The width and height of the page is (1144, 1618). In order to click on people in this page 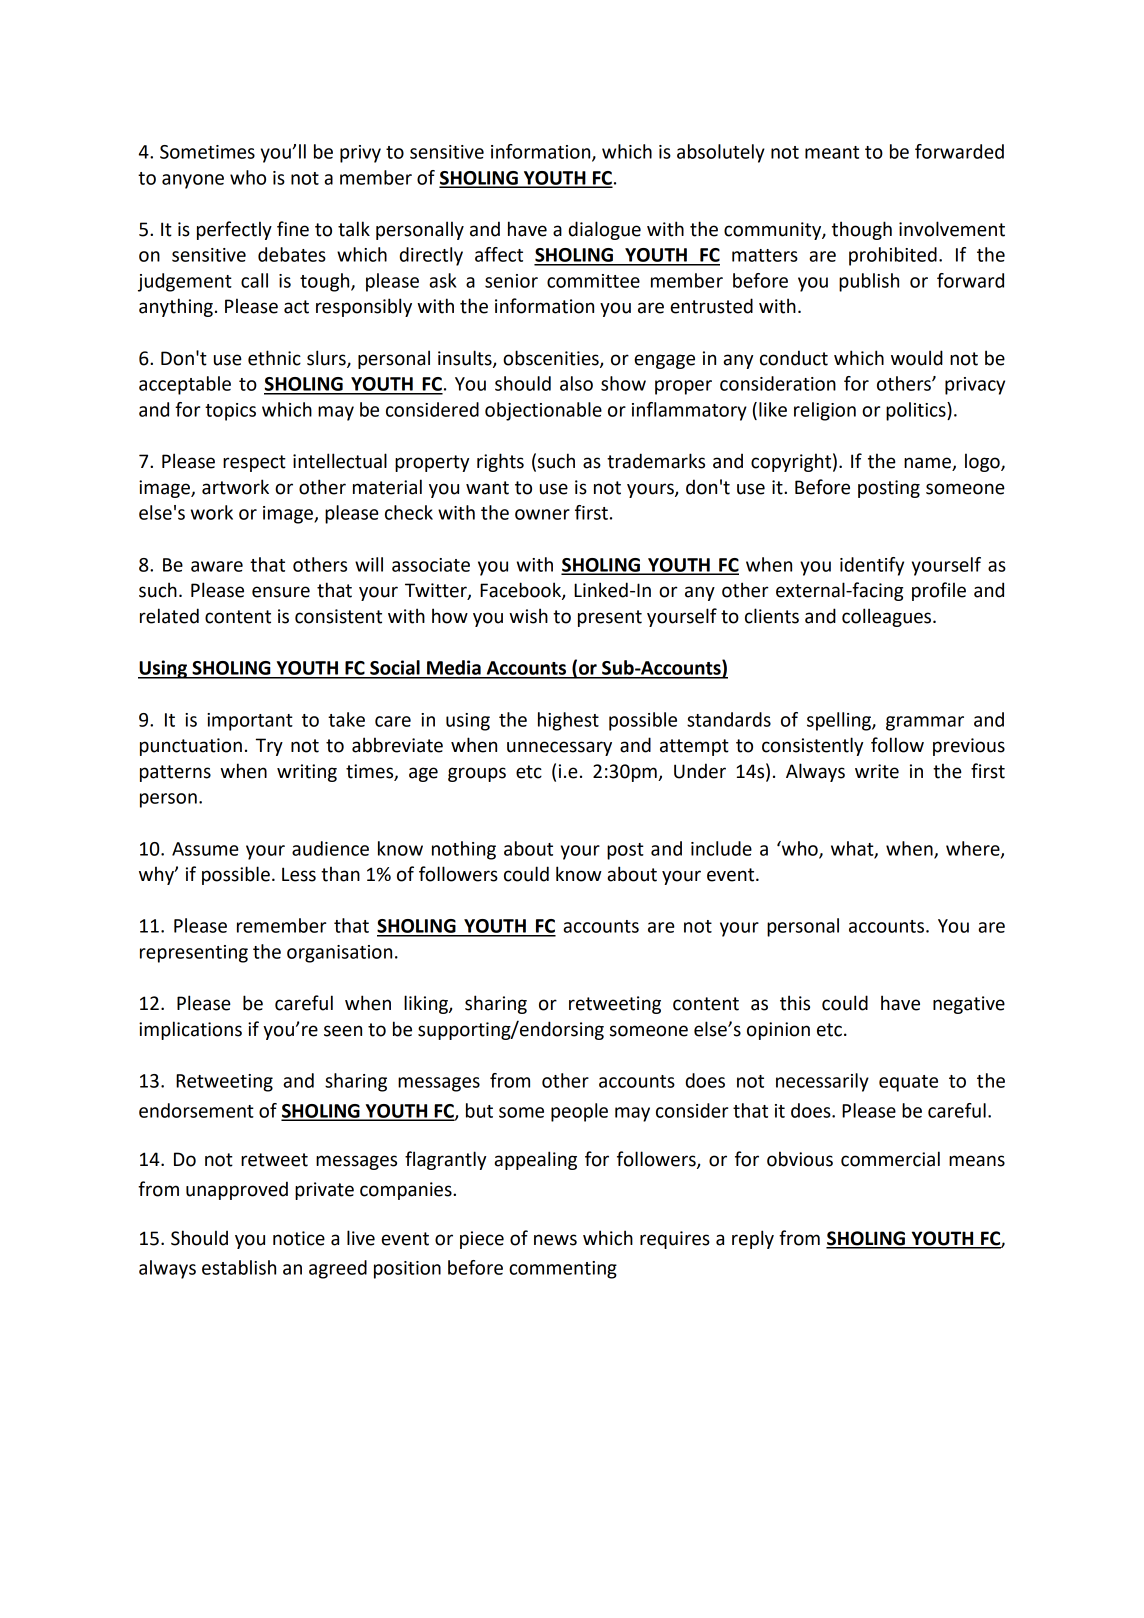, I will do `click(579, 1112)`.
